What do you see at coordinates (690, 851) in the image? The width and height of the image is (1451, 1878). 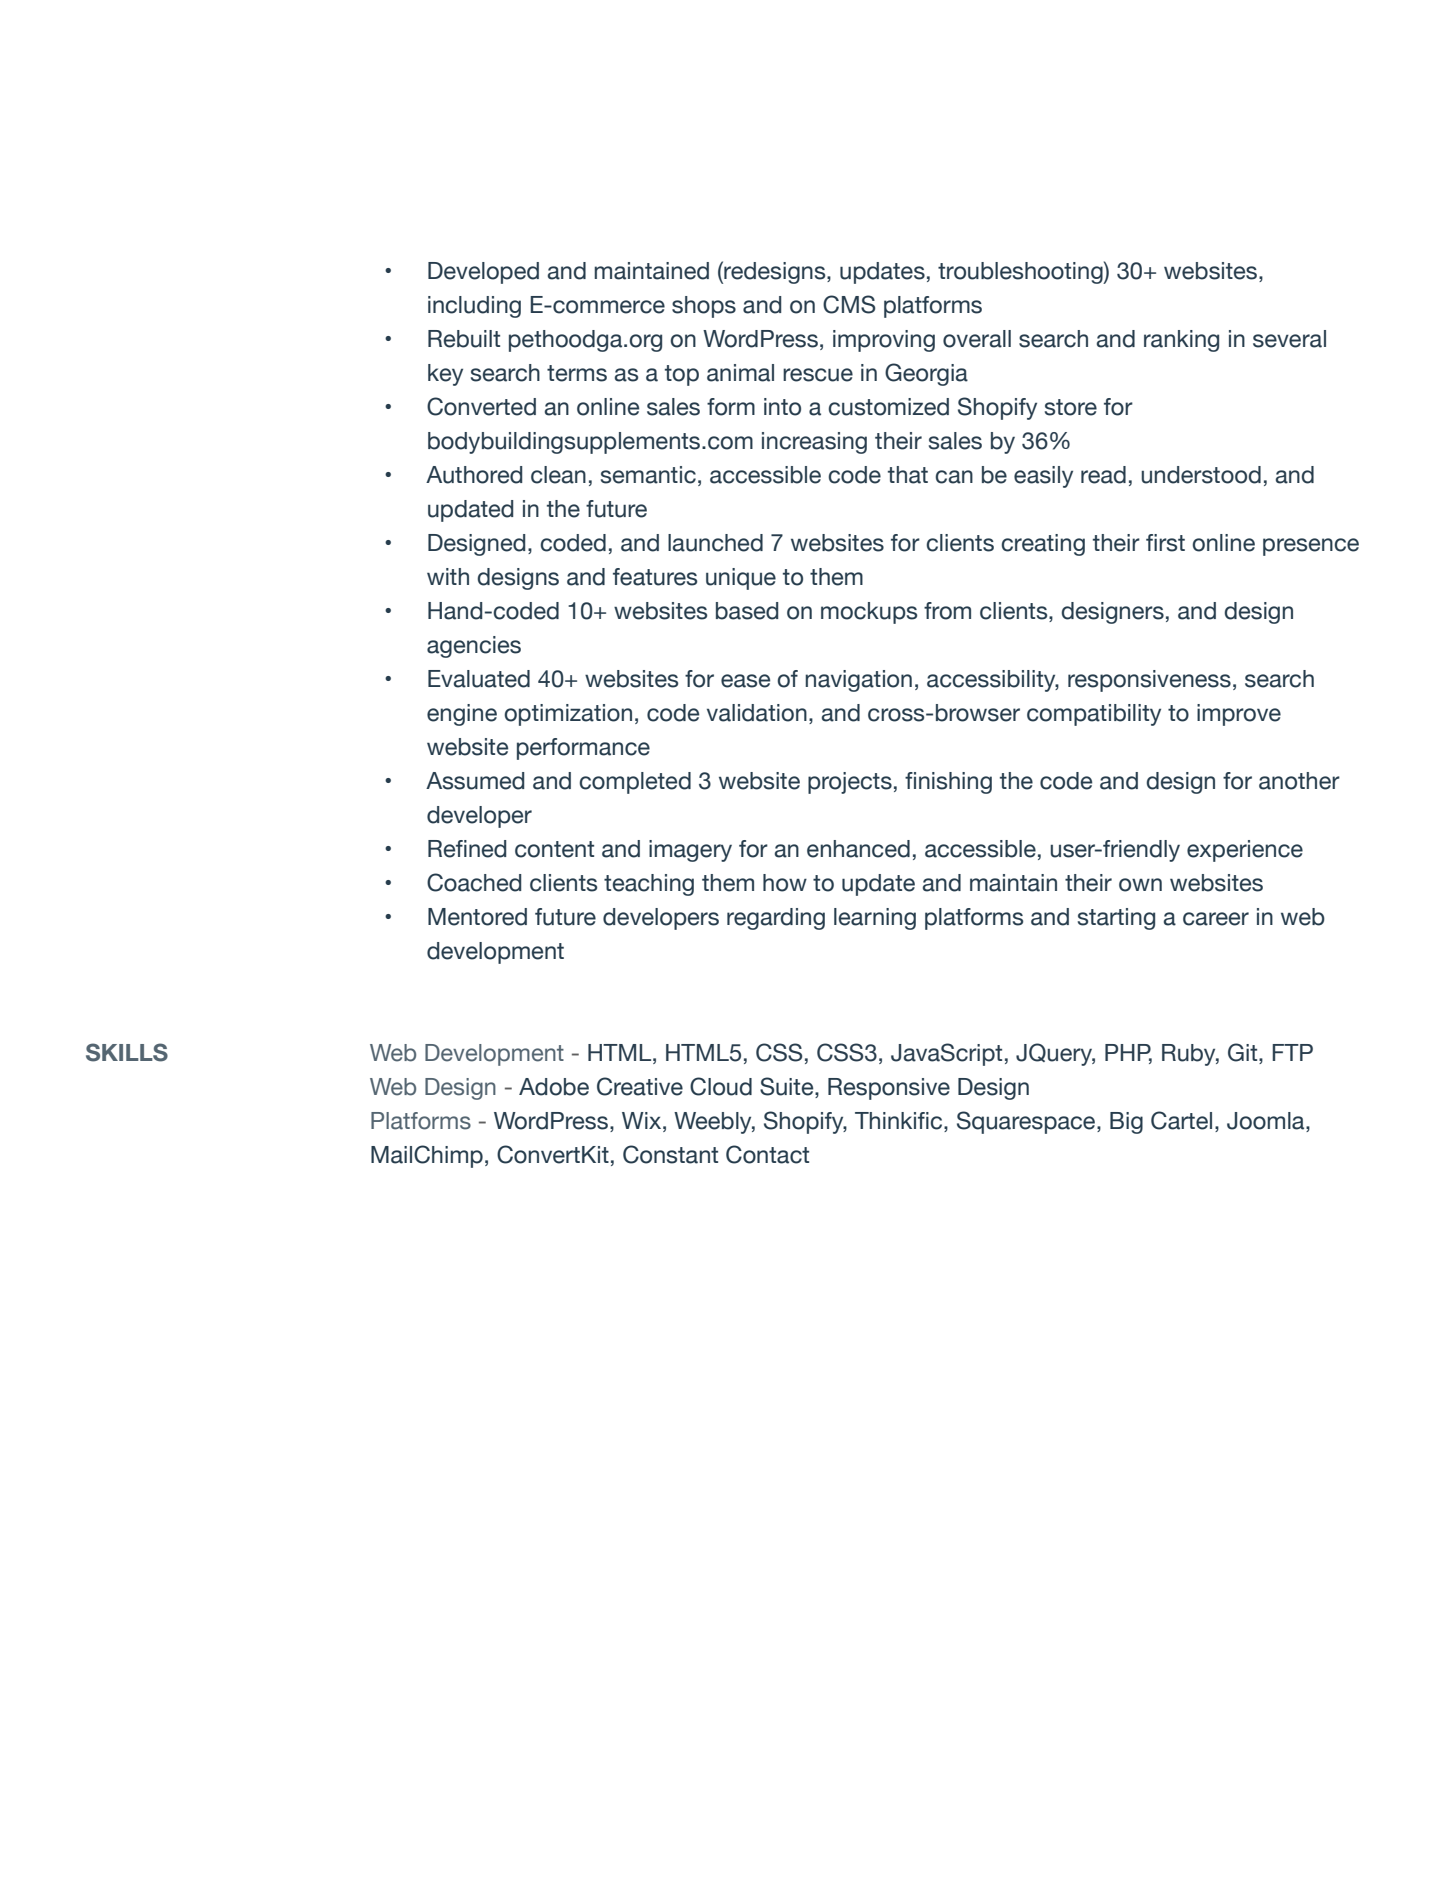 I see `imagery` at bounding box center [690, 851].
